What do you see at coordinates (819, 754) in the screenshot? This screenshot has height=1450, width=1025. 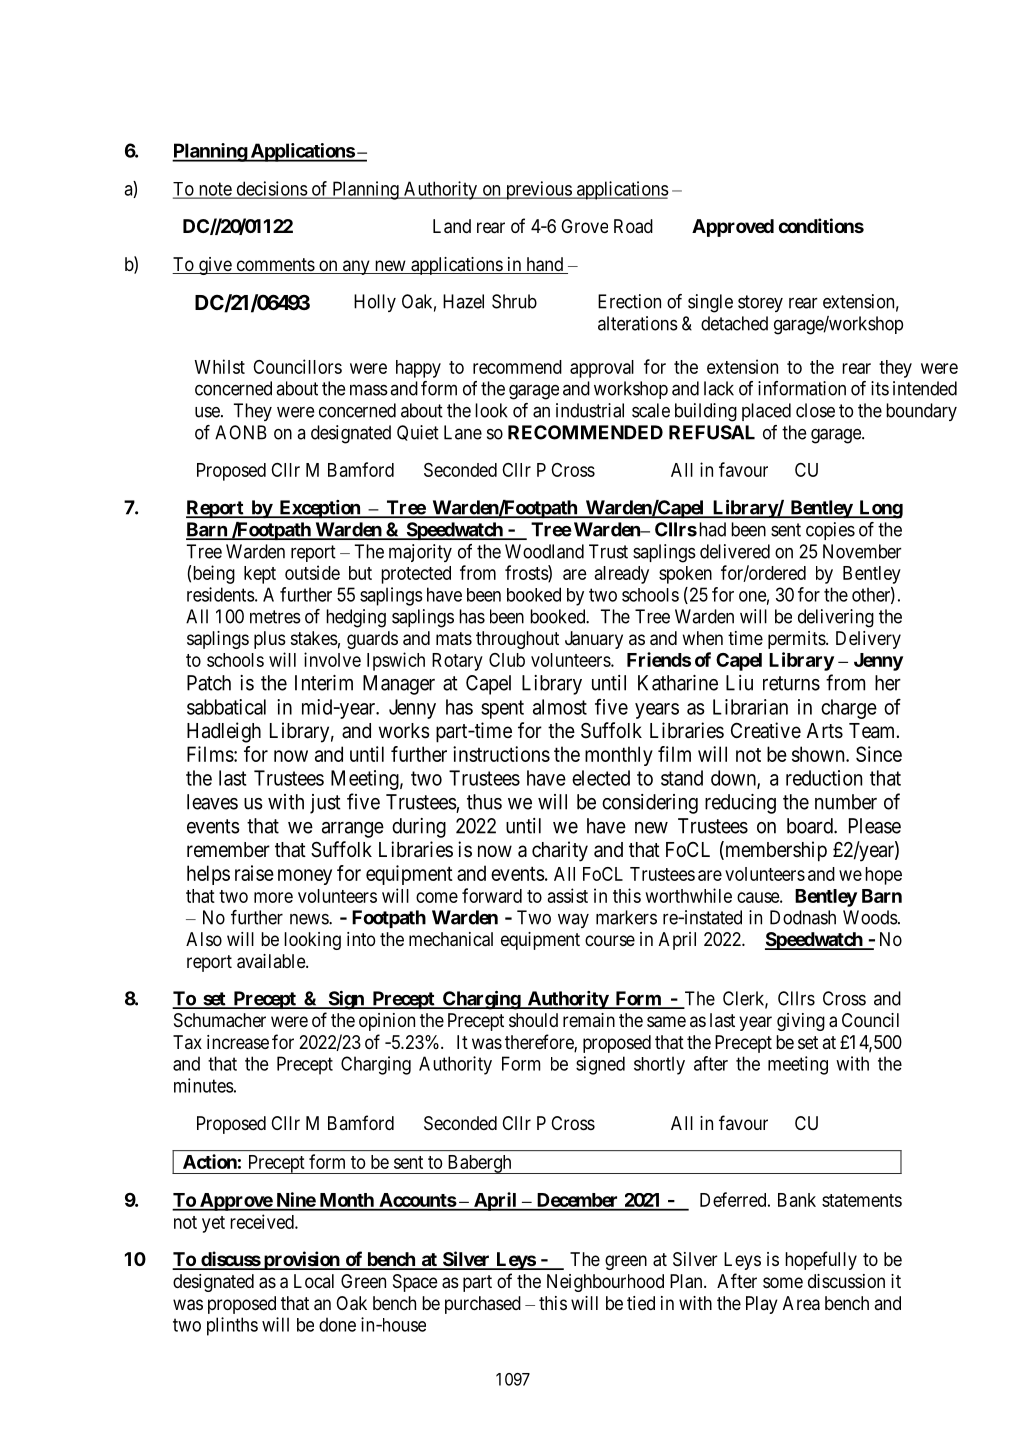 I see `shown` at bounding box center [819, 754].
